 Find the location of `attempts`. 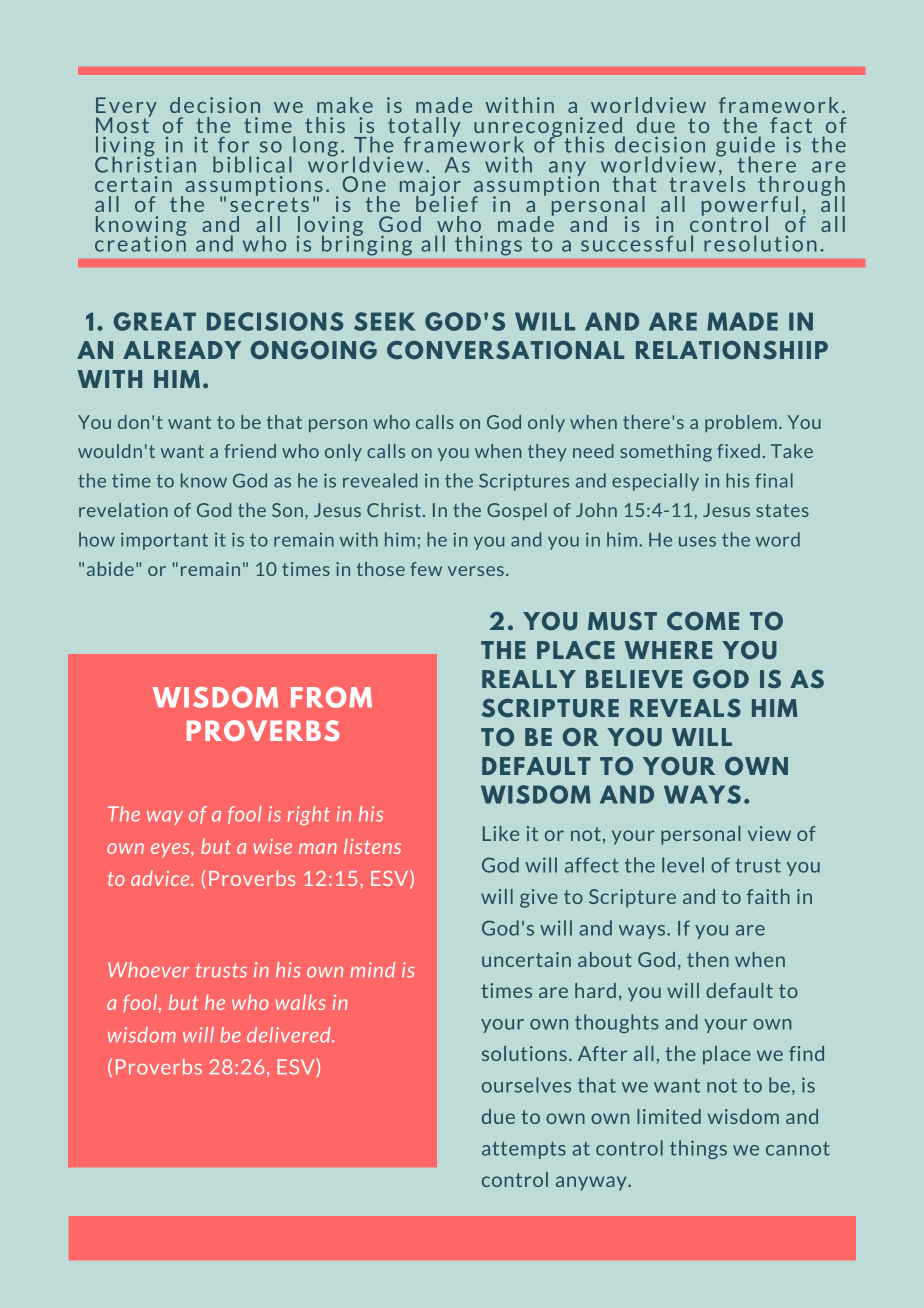

attempts is located at coordinates (524, 1150).
